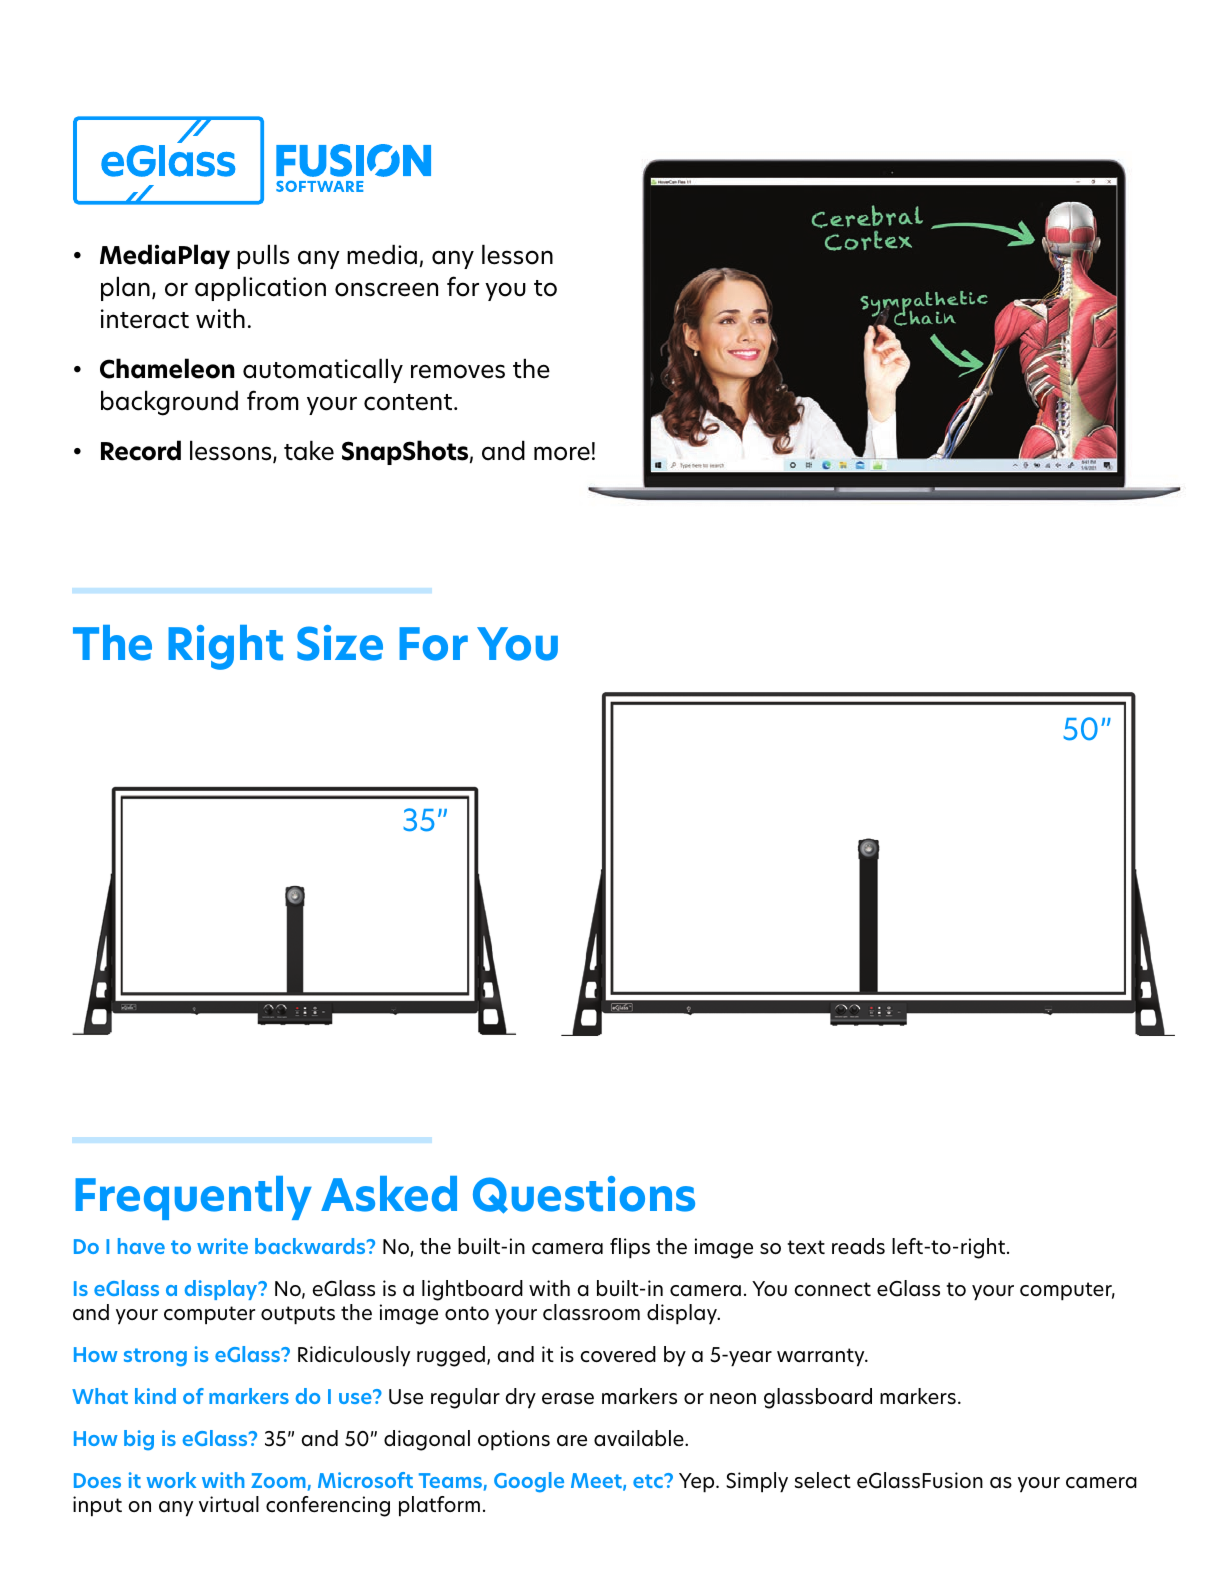 Image resolution: width=1224 pixels, height=1584 pixels. I want to click on options, so click(514, 1440).
